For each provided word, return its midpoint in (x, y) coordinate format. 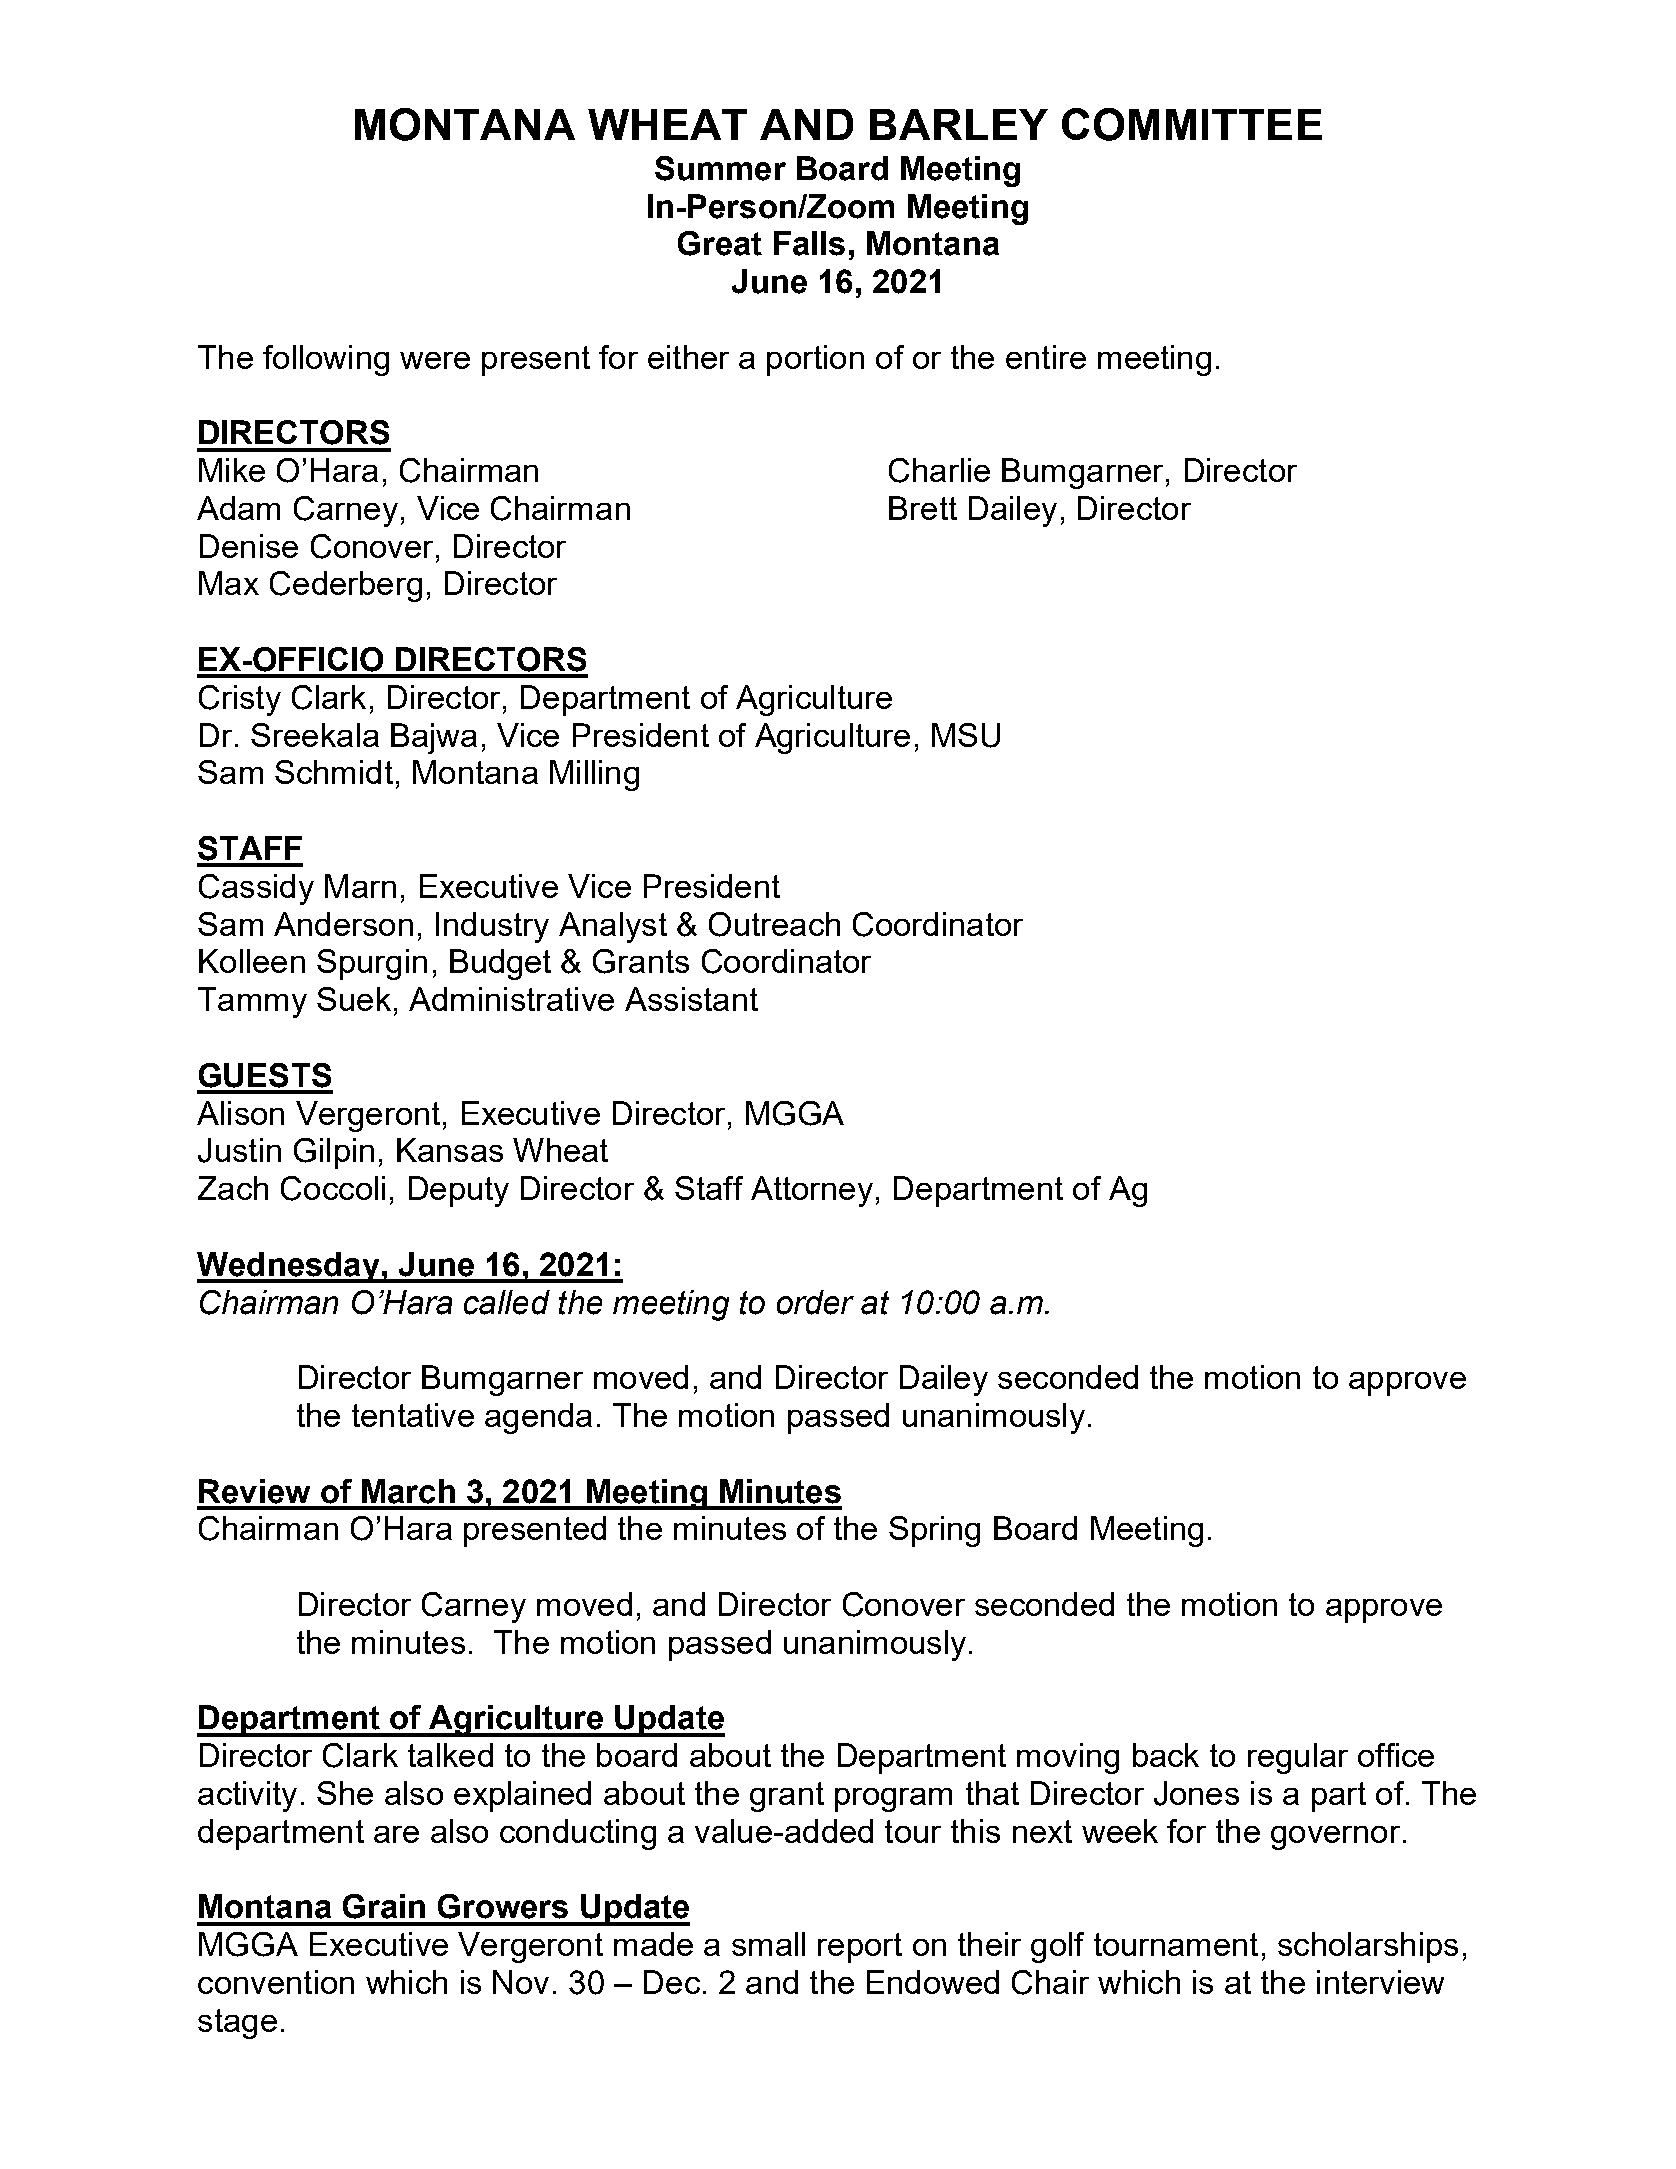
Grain (384, 1906)
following (326, 360)
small (768, 1944)
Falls (809, 243)
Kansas (450, 1150)
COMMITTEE (1192, 124)
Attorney (812, 1191)
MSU (966, 735)
